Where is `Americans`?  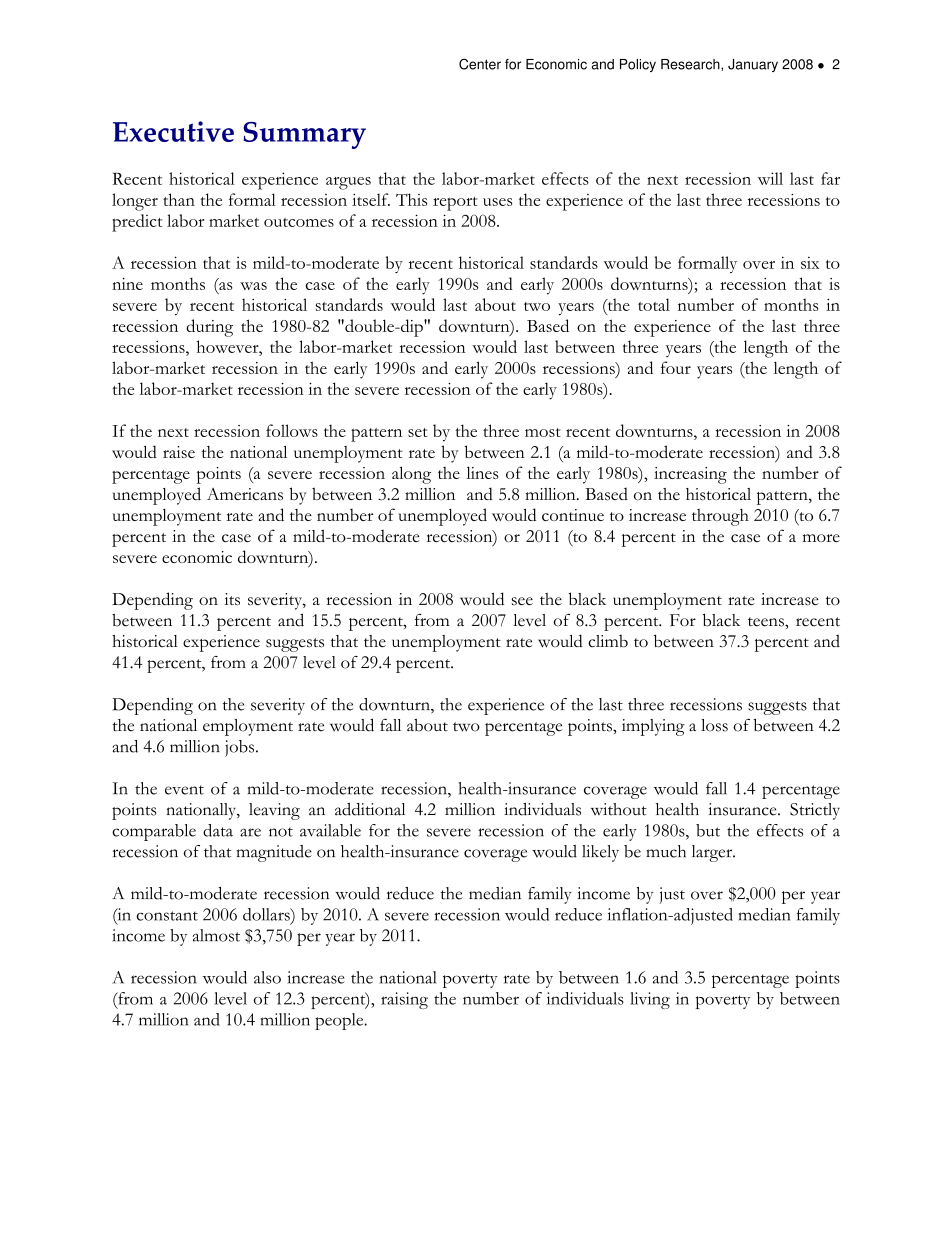
Americans is located at coordinates (245, 494).
